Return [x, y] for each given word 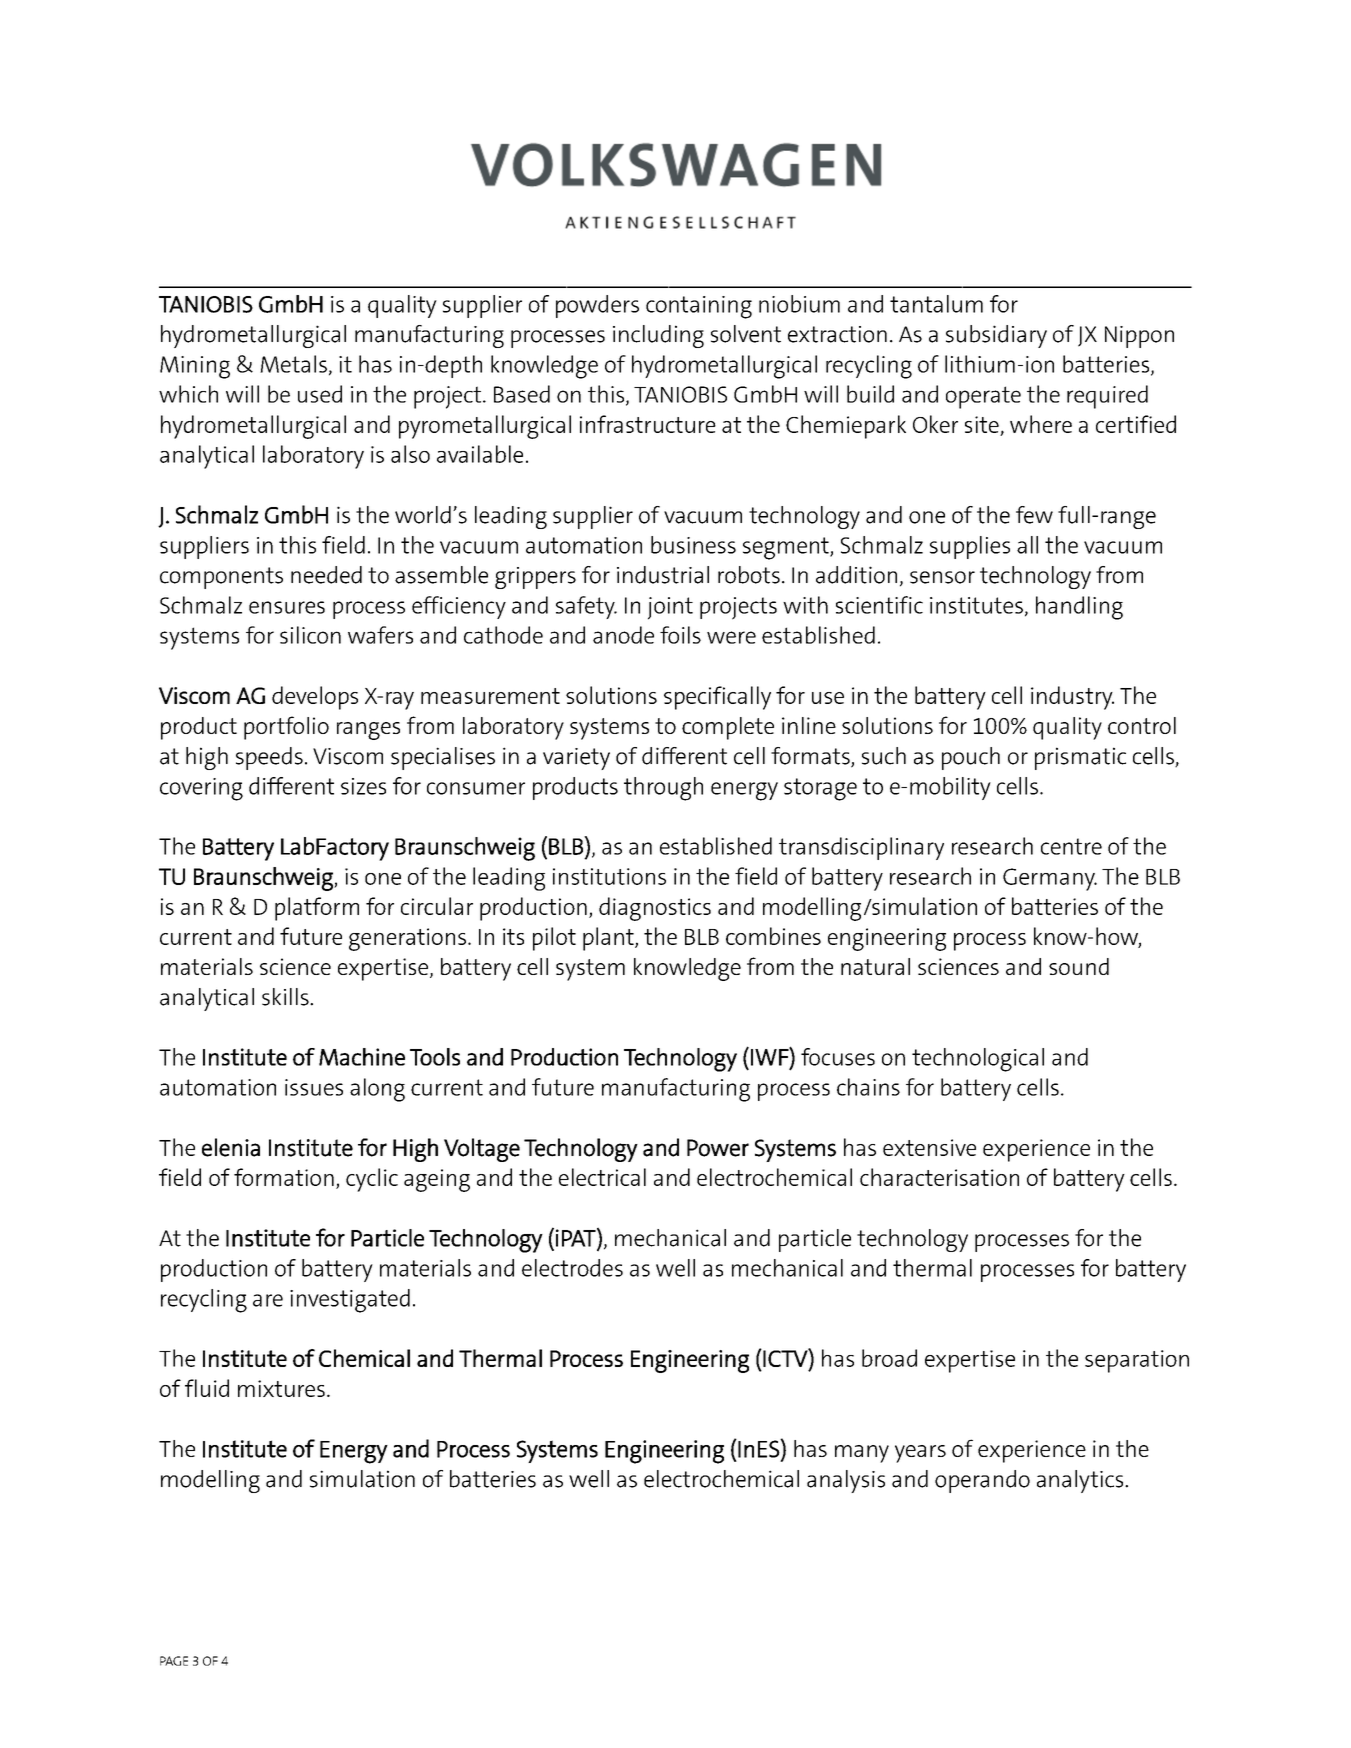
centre [1071, 846]
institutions [609, 876]
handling [1079, 608]
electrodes [572, 1268]
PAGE [174, 1661]
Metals [293, 364]
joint [670, 608]
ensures [287, 607]
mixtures [281, 1388]
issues [314, 1087]
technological [978, 1060]
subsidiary [996, 336]
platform [317, 909]
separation [1137, 1361]
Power [718, 1148]
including [658, 336]
